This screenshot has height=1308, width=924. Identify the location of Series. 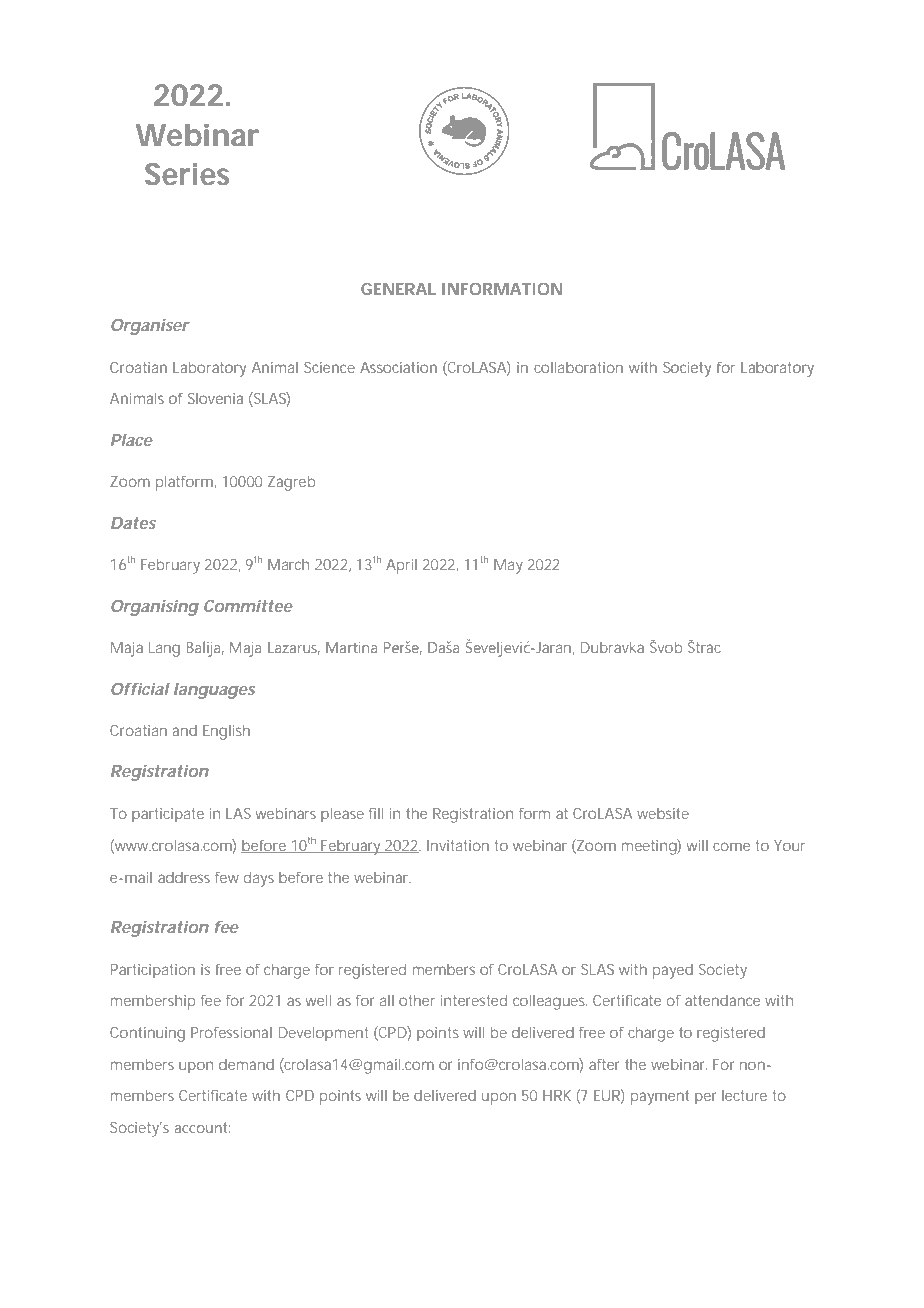
(187, 174).
